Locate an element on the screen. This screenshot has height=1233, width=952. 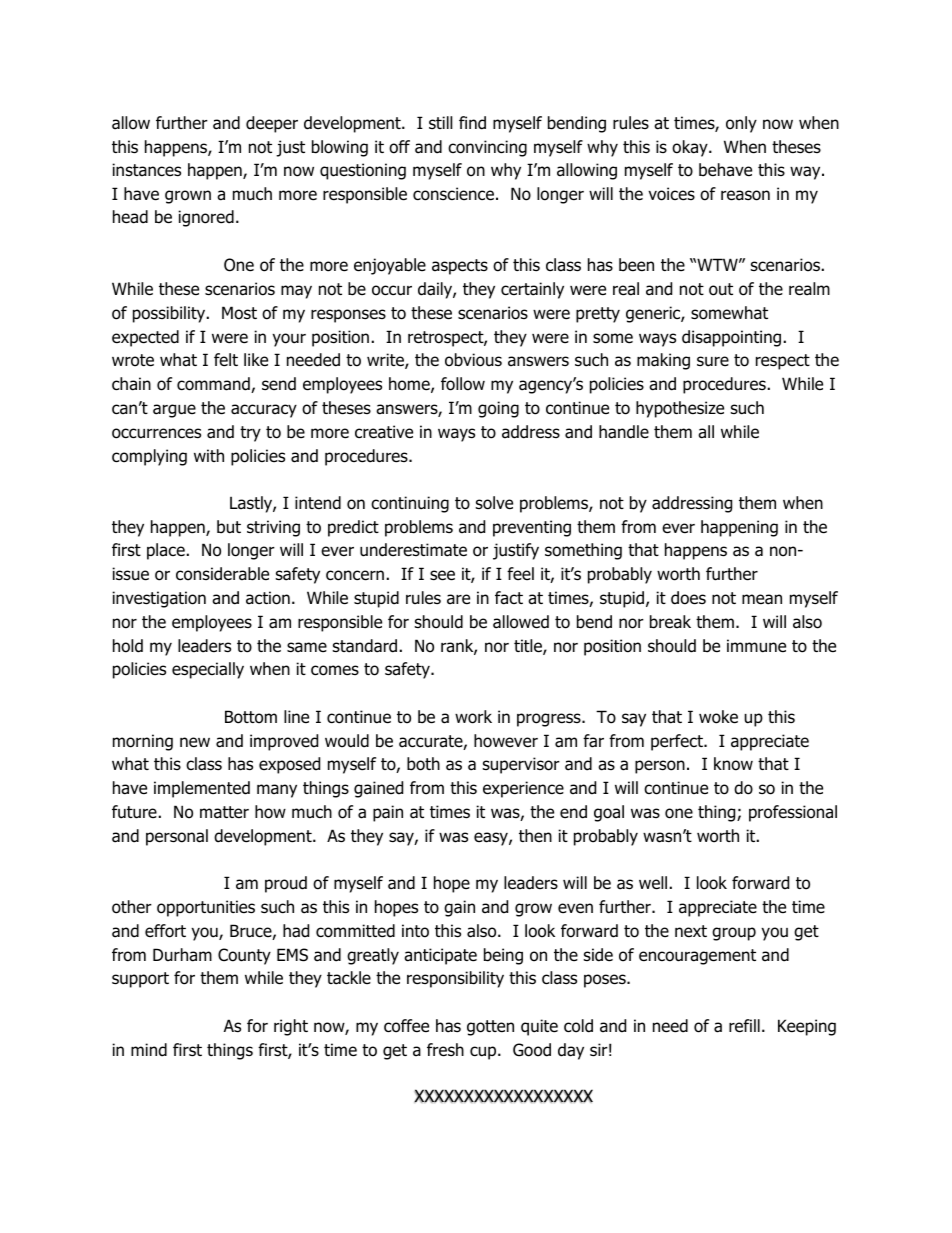
okay is located at coordinates (691, 148).
